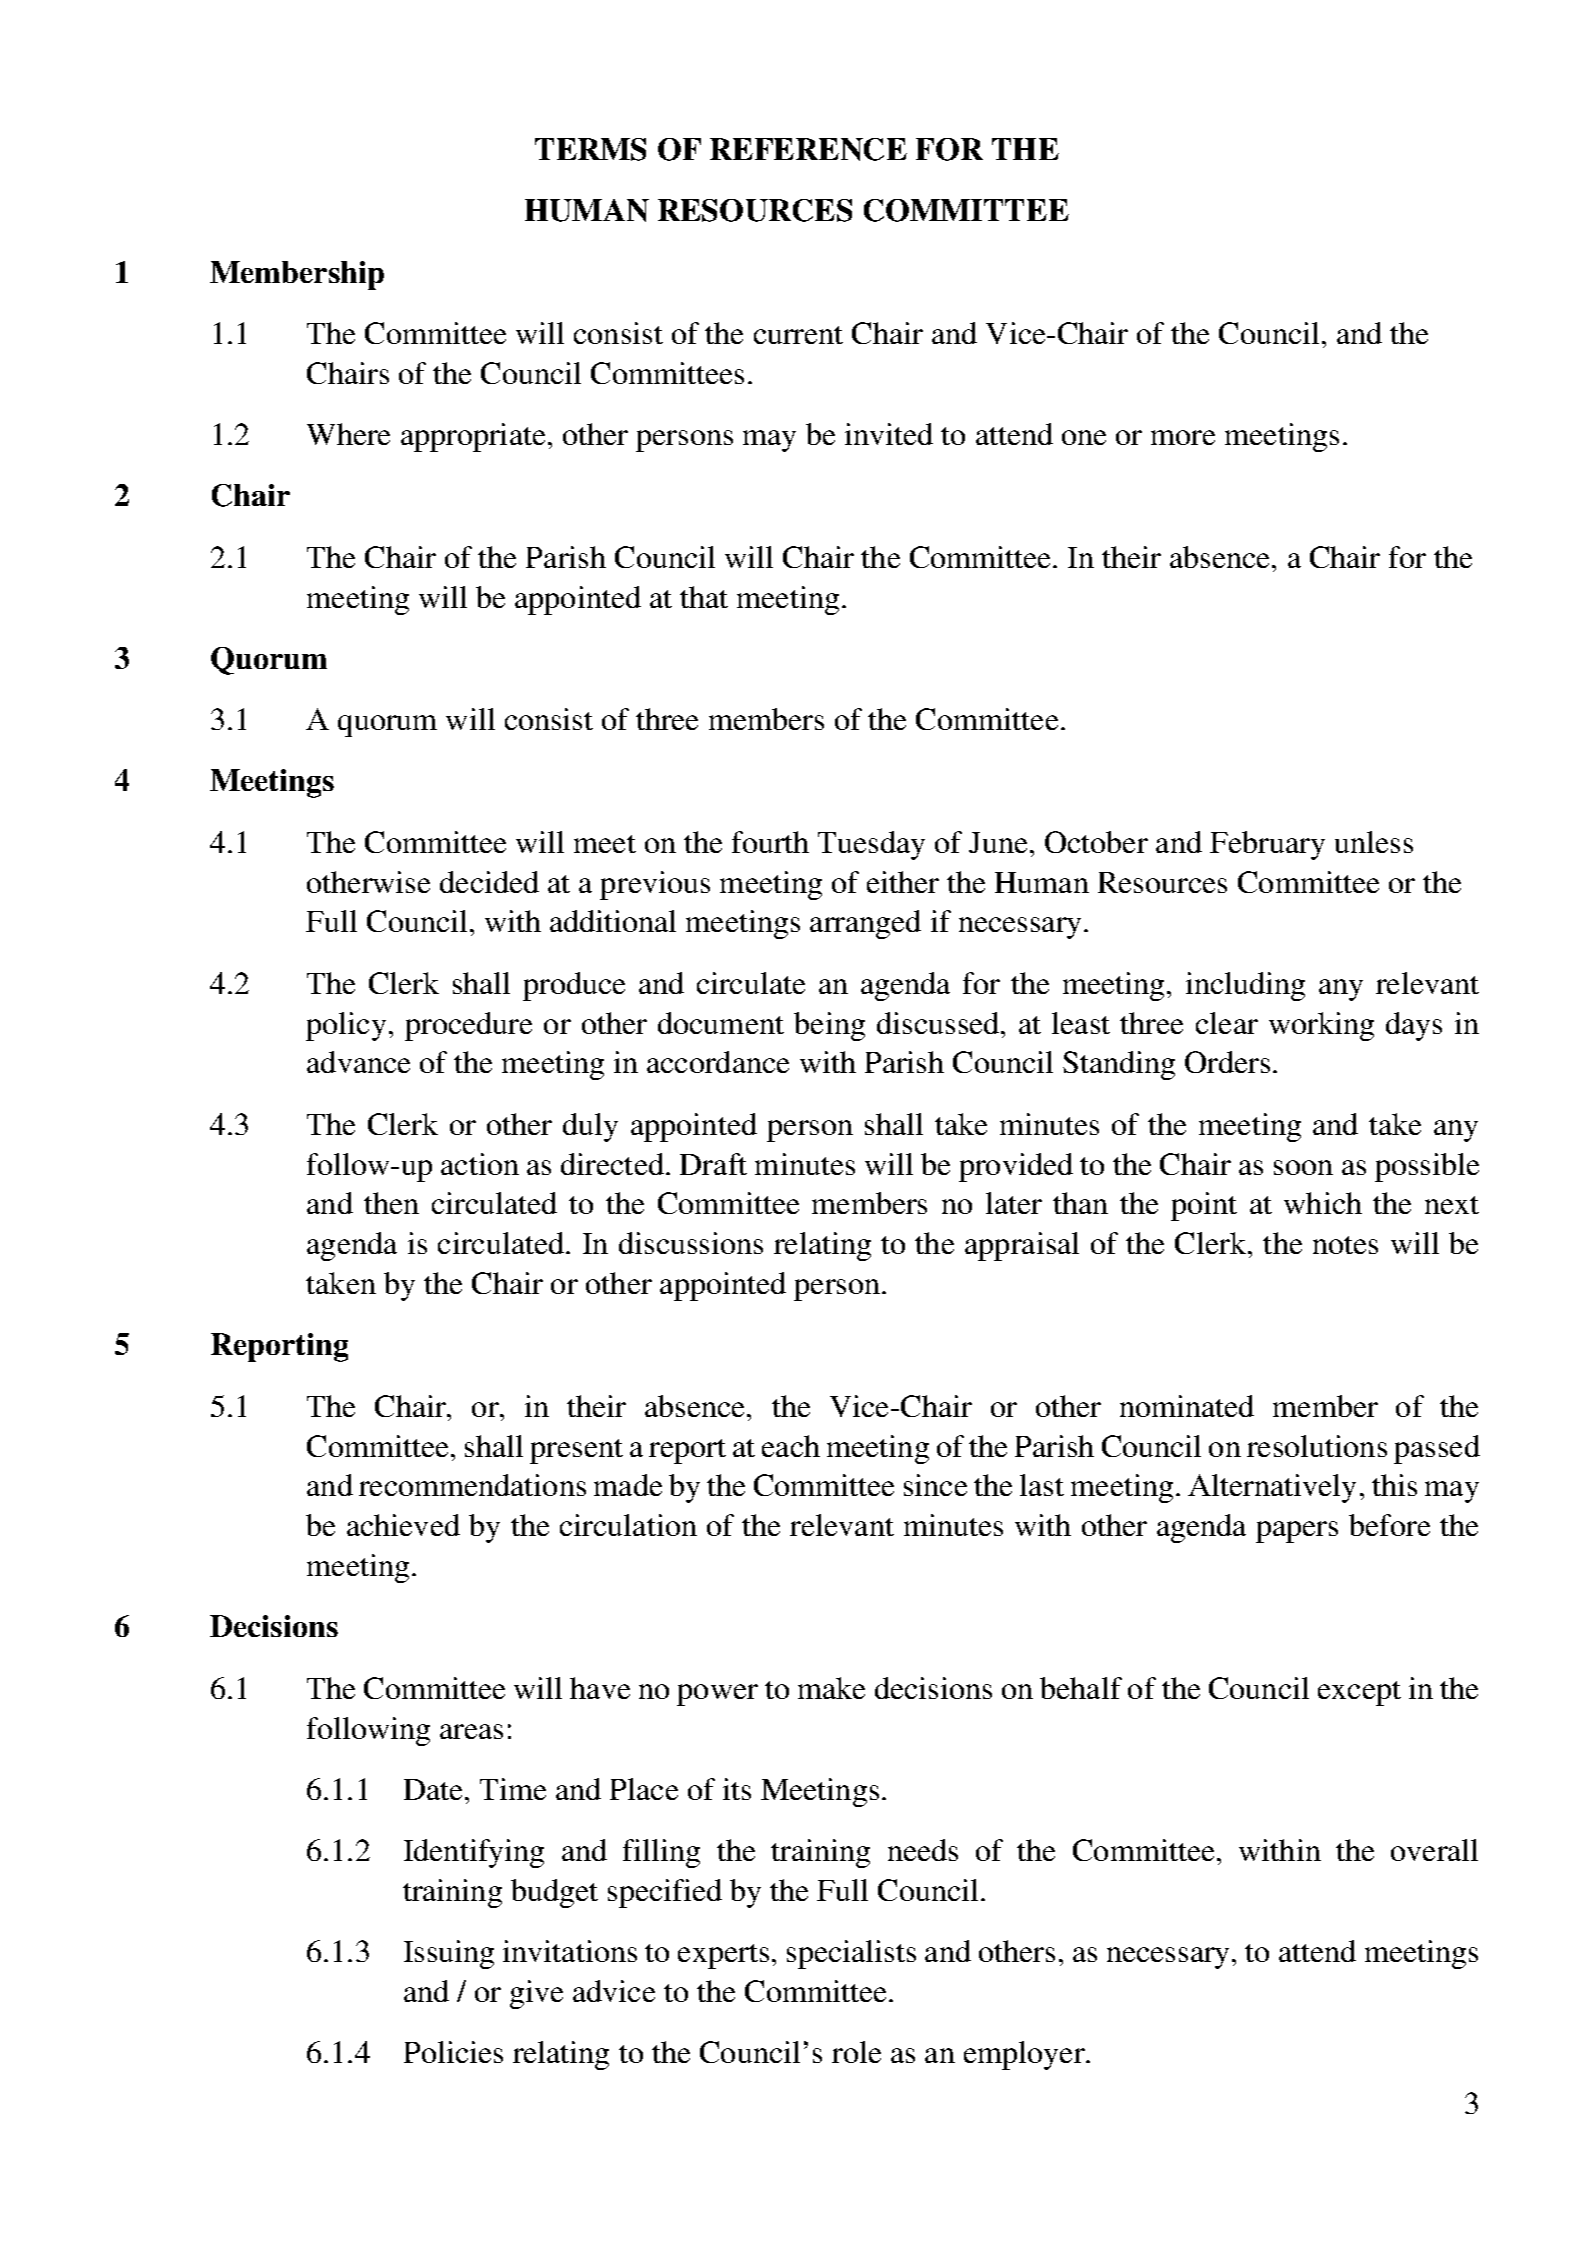 This document has width=1593, height=2254. I want to click on REFERENCE, so click(808, 149).
